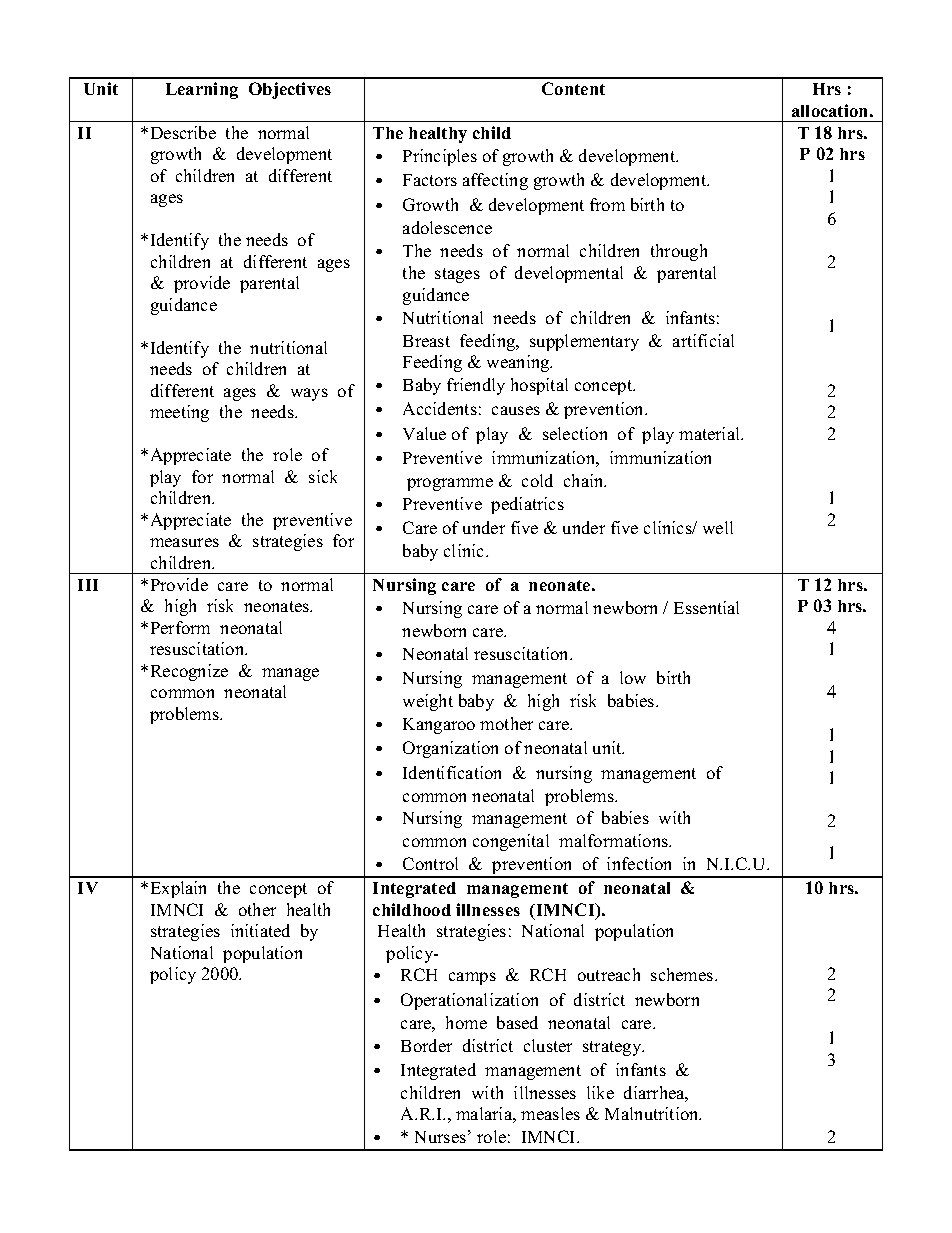 The height and width of the screenshot is (1233, 952). What do you see at coordinates (584, 342) in the screenshot?
I see `supplementary` at bounding box center [584, 342].
